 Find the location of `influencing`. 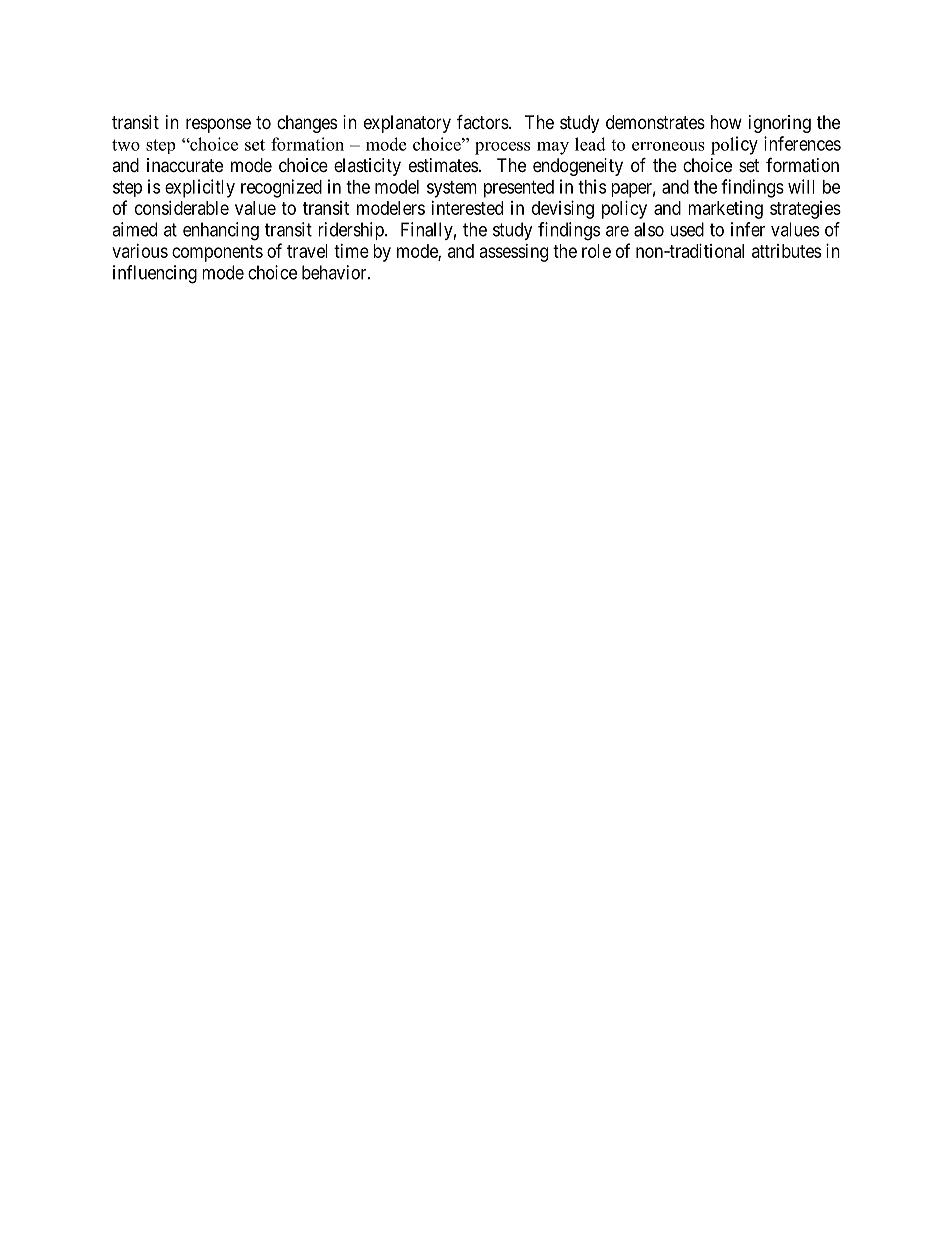

influencing is located at coordinates (155, 274).
